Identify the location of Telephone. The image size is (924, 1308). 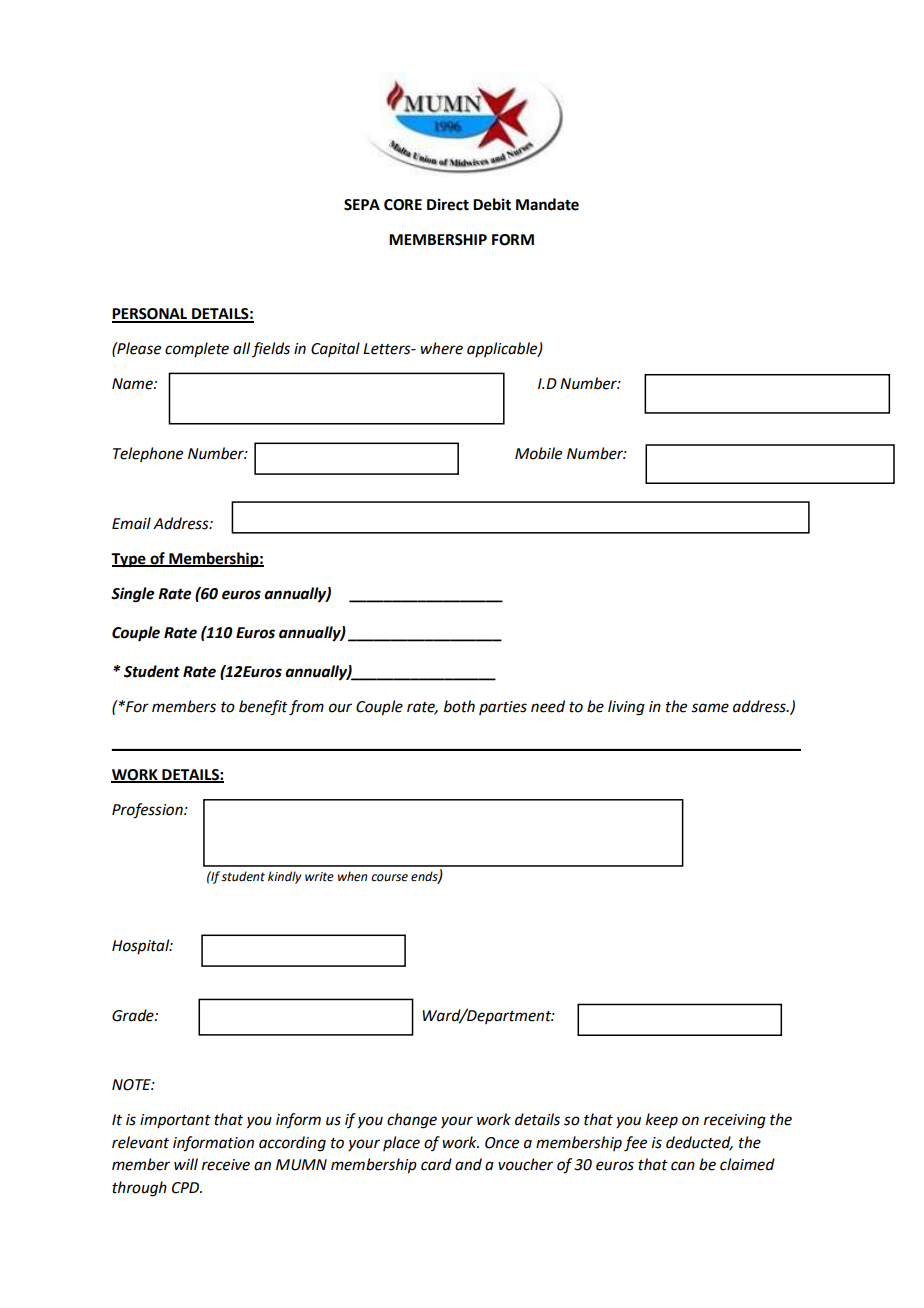
(148, 454).
